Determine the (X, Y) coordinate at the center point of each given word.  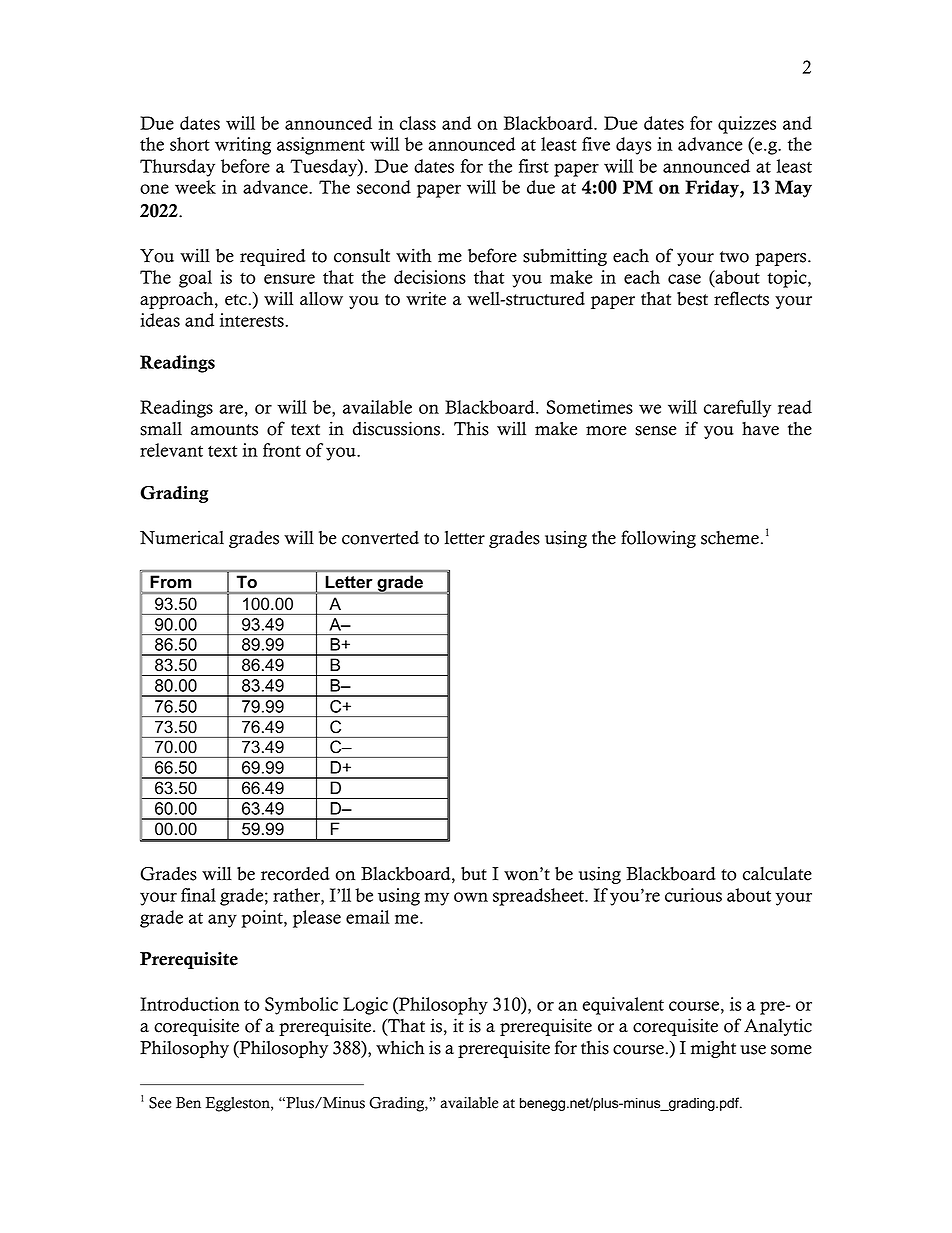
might (713, 1049)
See (160, 1103)
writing (243, 146)
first (534, 166)
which (400, 1047)
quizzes (747, 125)
